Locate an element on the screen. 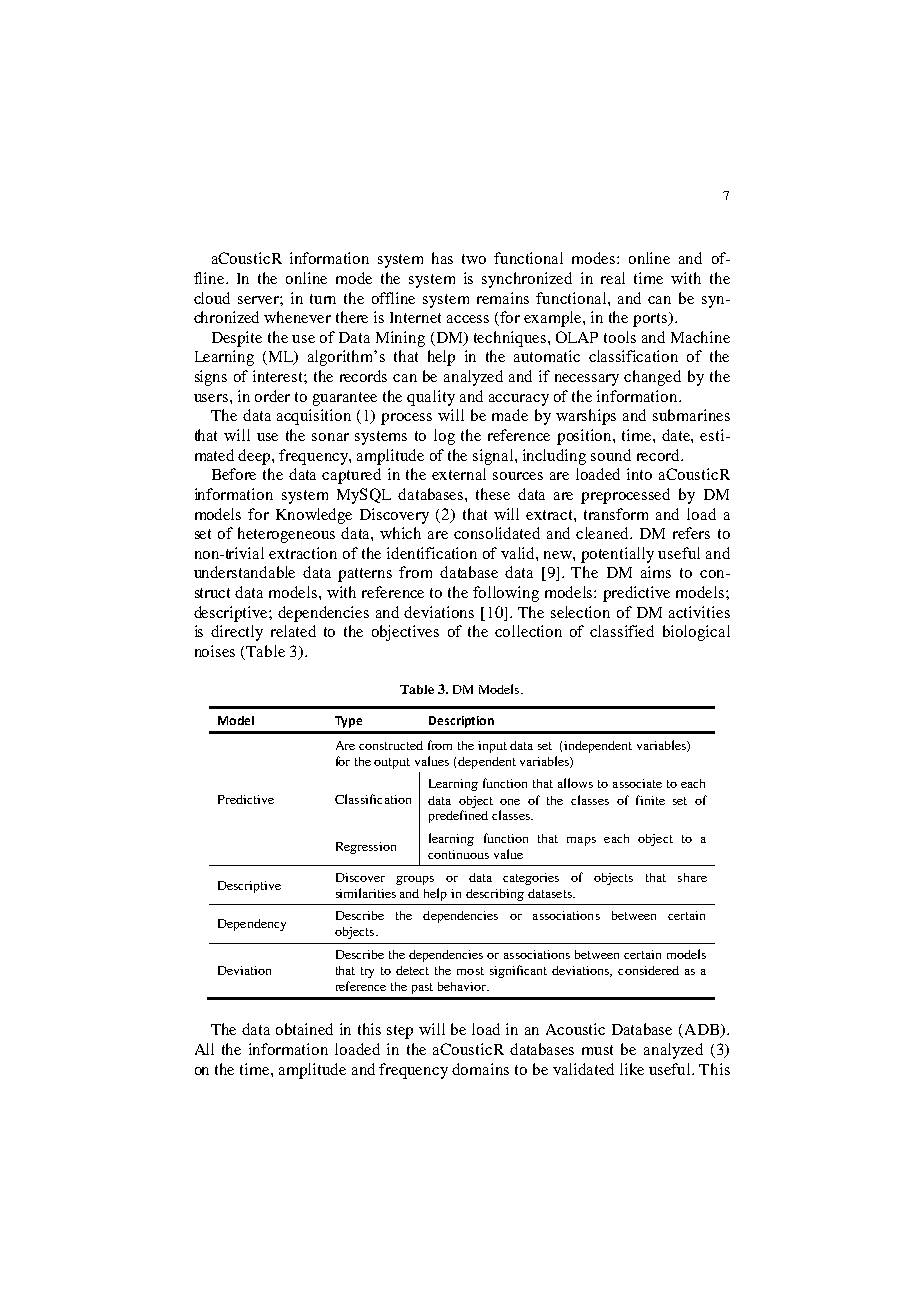 Image resolution: width=924 pixels, height=1308 pixels. share is located at coordinates (692, 877).
